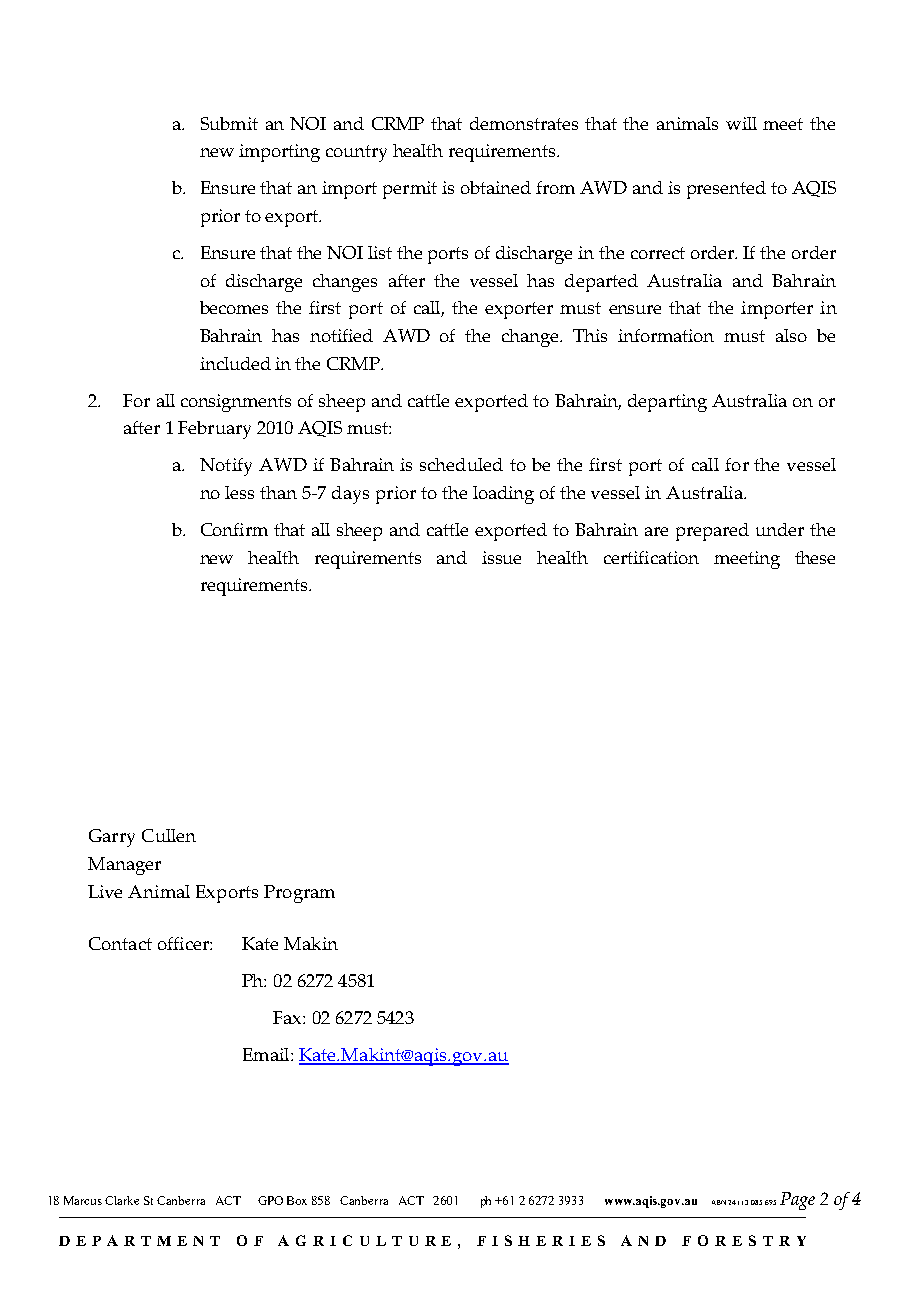 The width and height of the screenshot is (924, 1308). What do you see at coordinates (651, 557) in the screenshot?
I see `certification` at bounding box center [651, 557].
